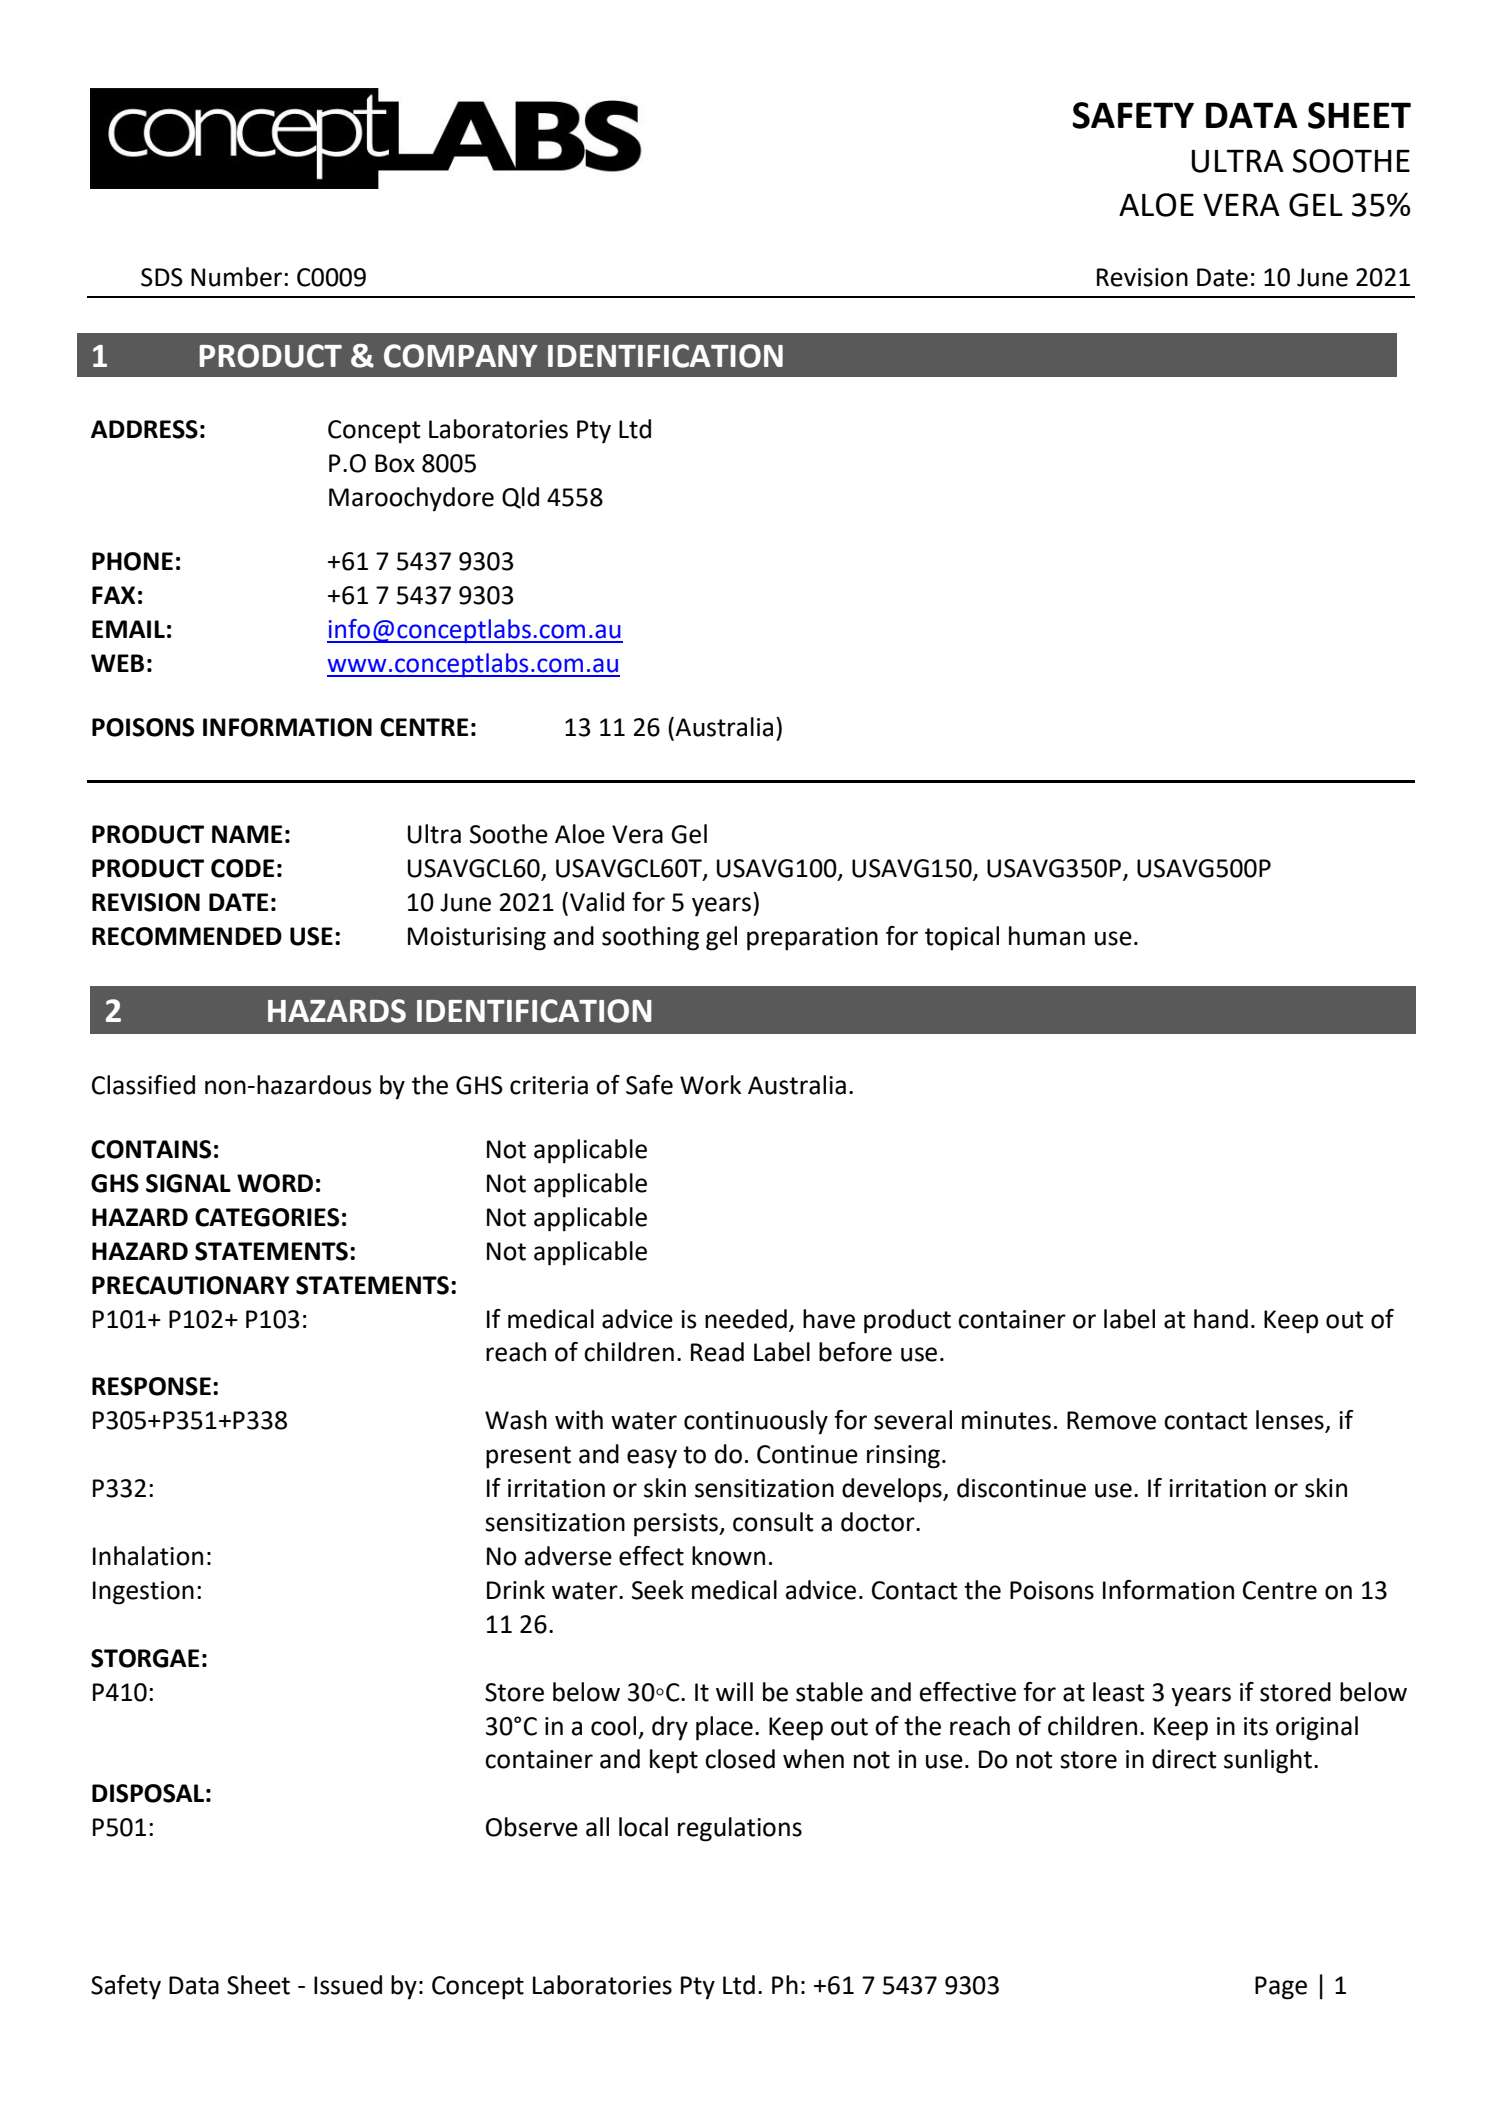  I want to click on NAME, so click(247, 834).
